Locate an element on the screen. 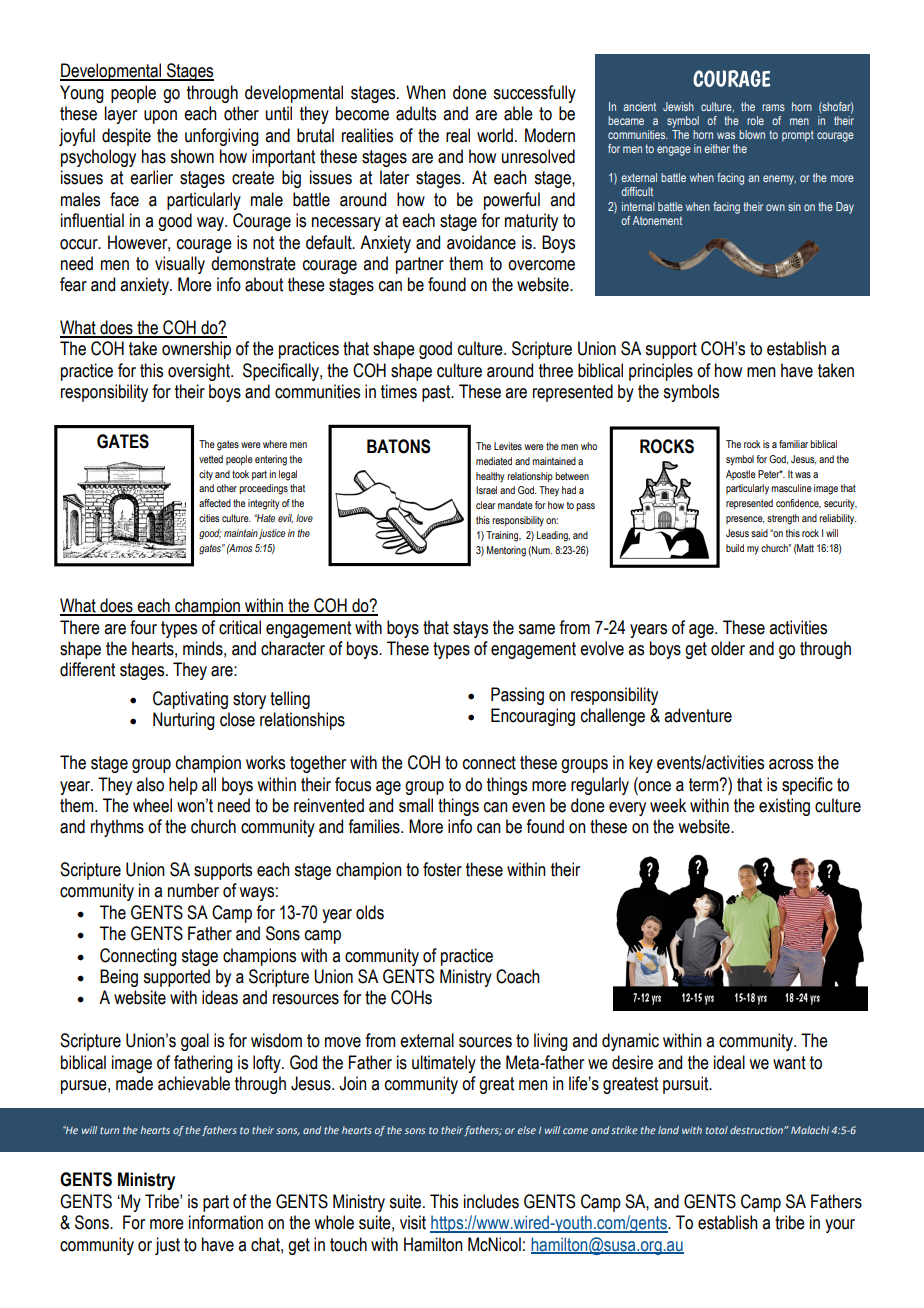 The image size is (924, 1308). blown is located at coordinates (752, 134).
